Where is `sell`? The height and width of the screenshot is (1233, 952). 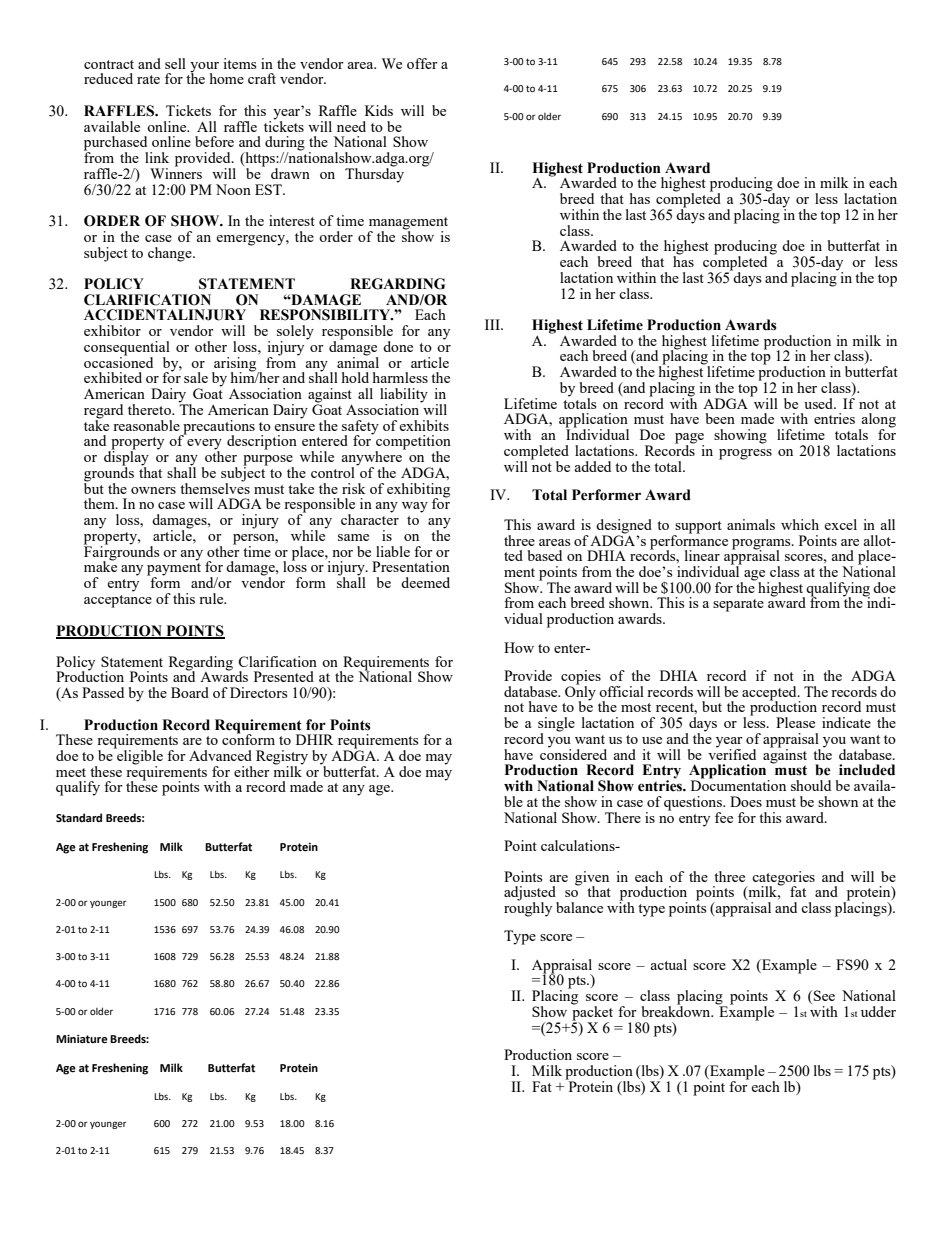 sell is located at coordinates (175, 63).
